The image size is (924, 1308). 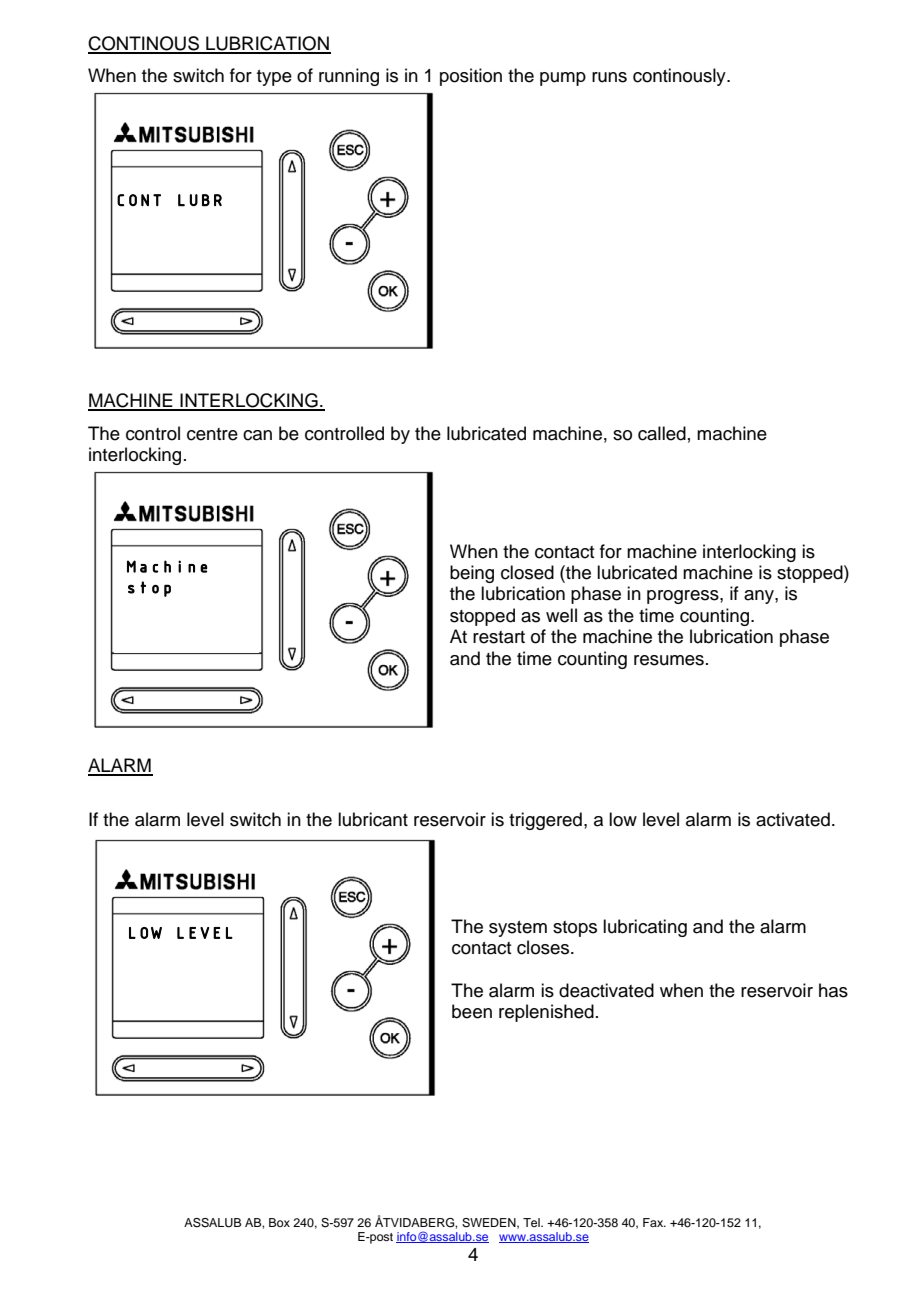 I want to click on Box, so click(x=279, y=1222).
